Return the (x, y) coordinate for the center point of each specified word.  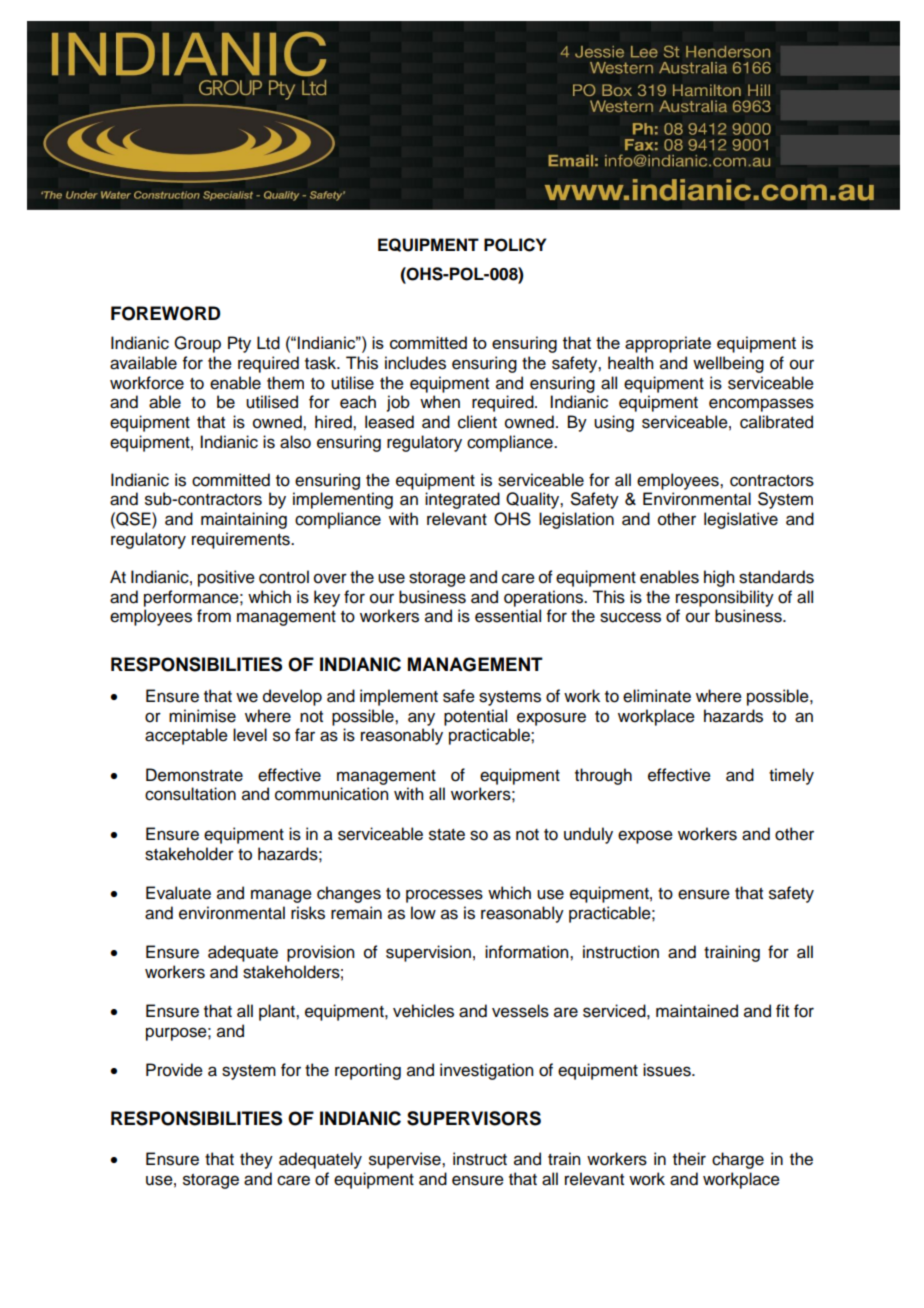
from (214, 616)
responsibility (725, 598)
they (256, 1160)
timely (791, 776)
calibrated (776, 422)
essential (508, 616)
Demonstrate (194, 775)
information (528, 952)
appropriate (668, 344)
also (295, 442)
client (477, 422)
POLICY (515, 245)
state (447, 835)
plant (278, 1012)
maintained (697, 1011)
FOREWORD (166, 313)
